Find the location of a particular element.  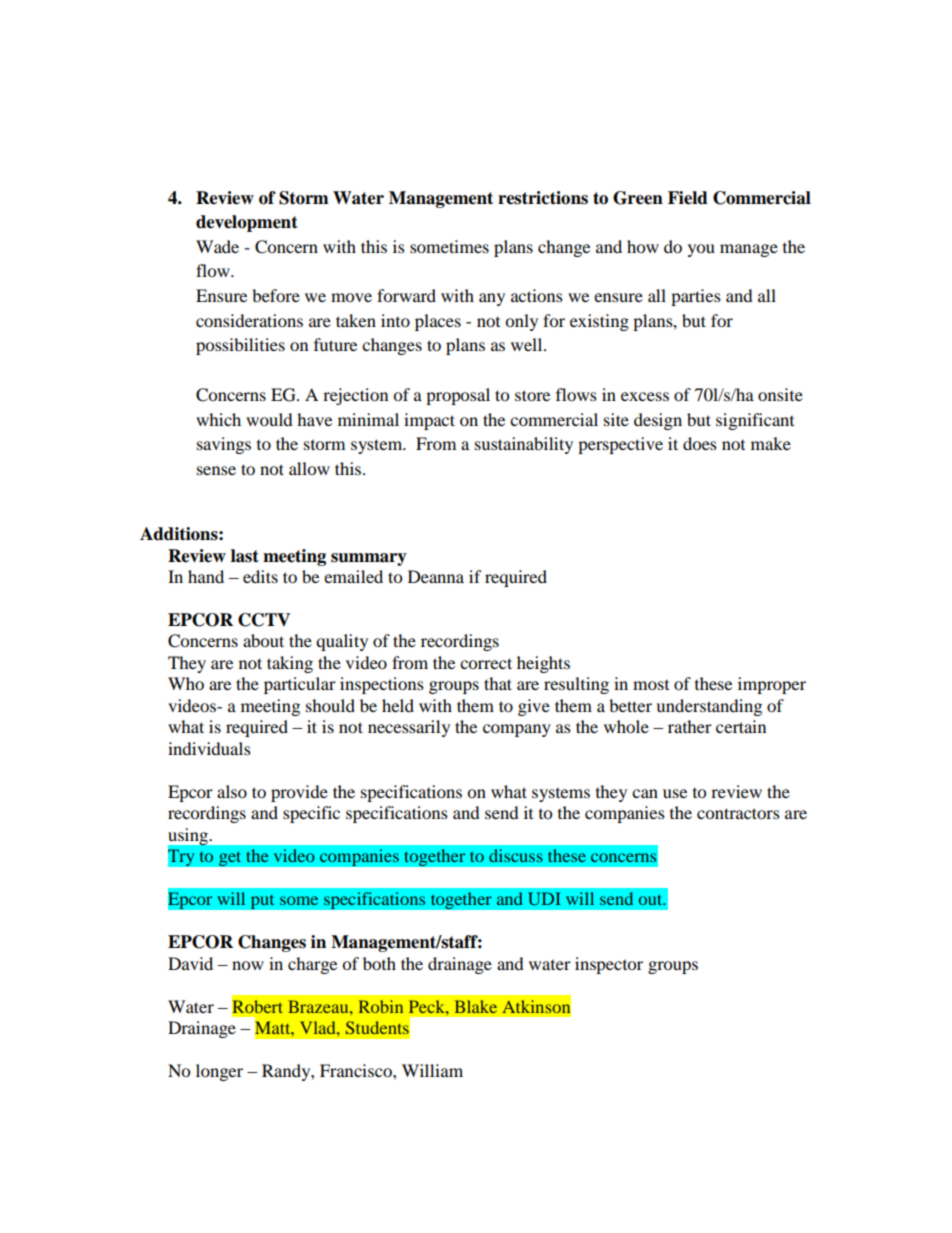

correct is located at coordinates (486, 663).
